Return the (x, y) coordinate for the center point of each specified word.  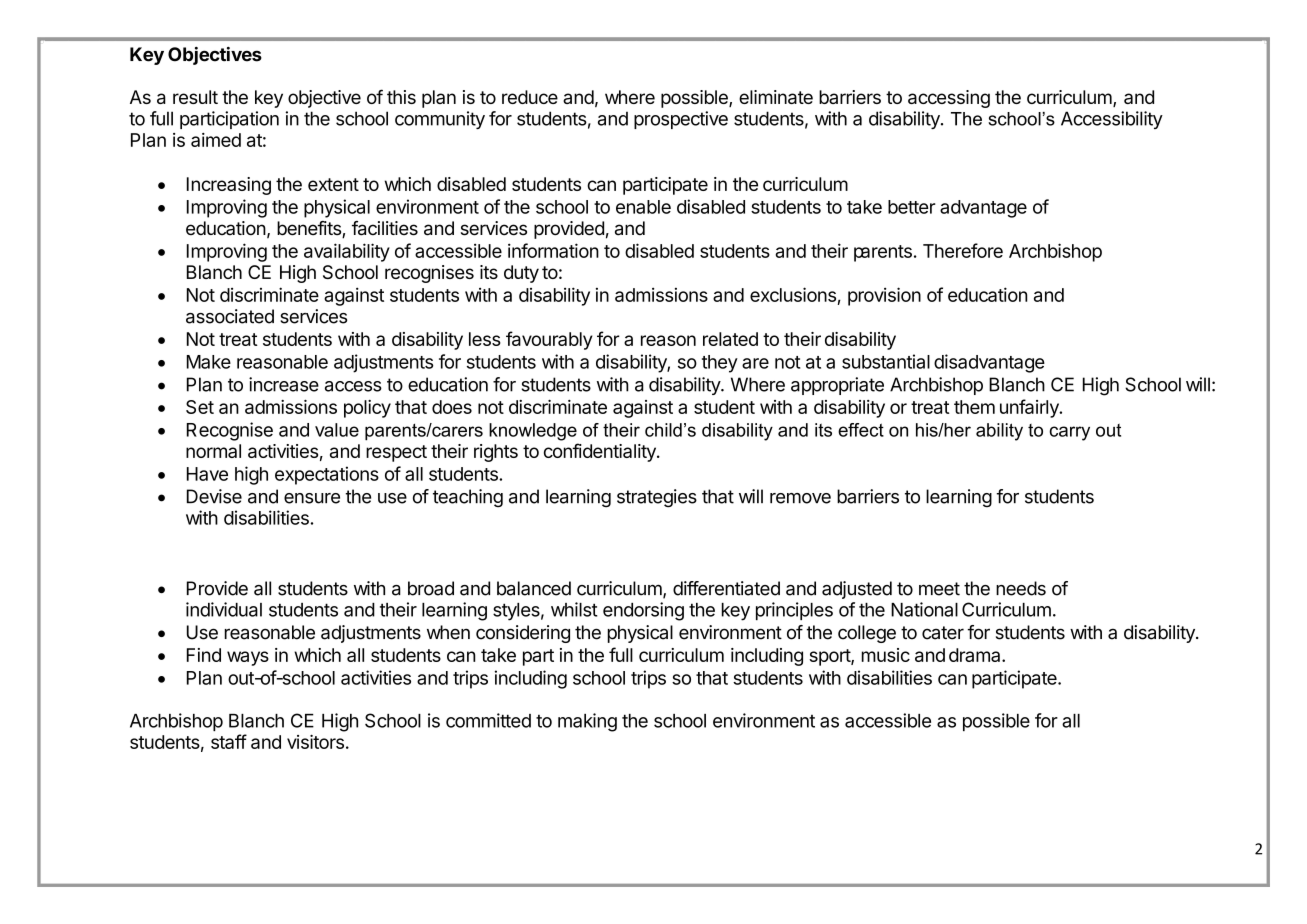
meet (939, 589)
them (974, 407)
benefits (310, 229)
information (553, 250)
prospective (681, 120)
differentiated (726, 588)
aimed (216, 140)
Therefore (963, 250)
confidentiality (601, 452)
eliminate (776, 97)
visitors (315, 742)
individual (224, 609)
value (337, 430)
